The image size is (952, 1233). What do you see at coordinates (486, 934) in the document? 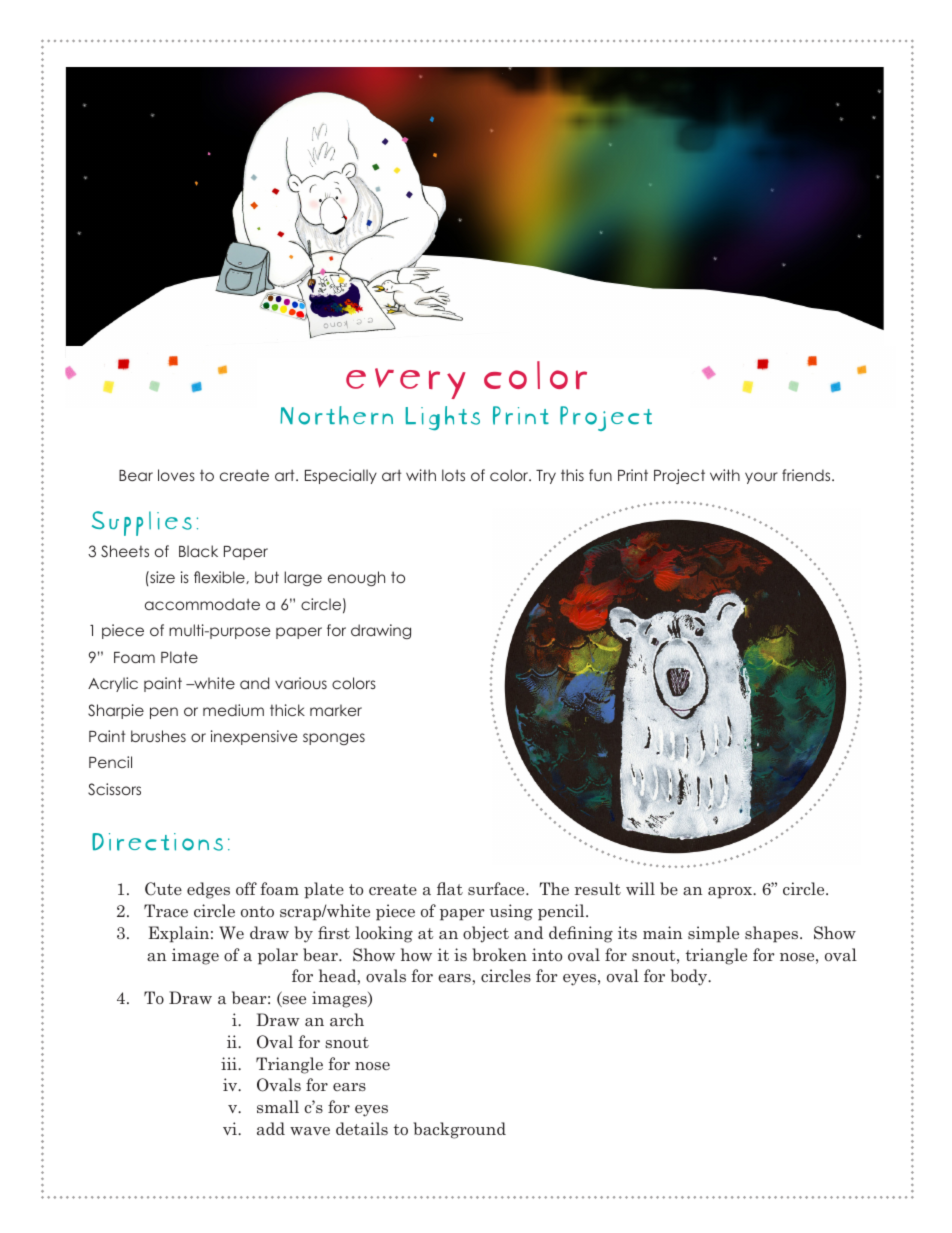
I see `object` at bounding box center [486, 934].
